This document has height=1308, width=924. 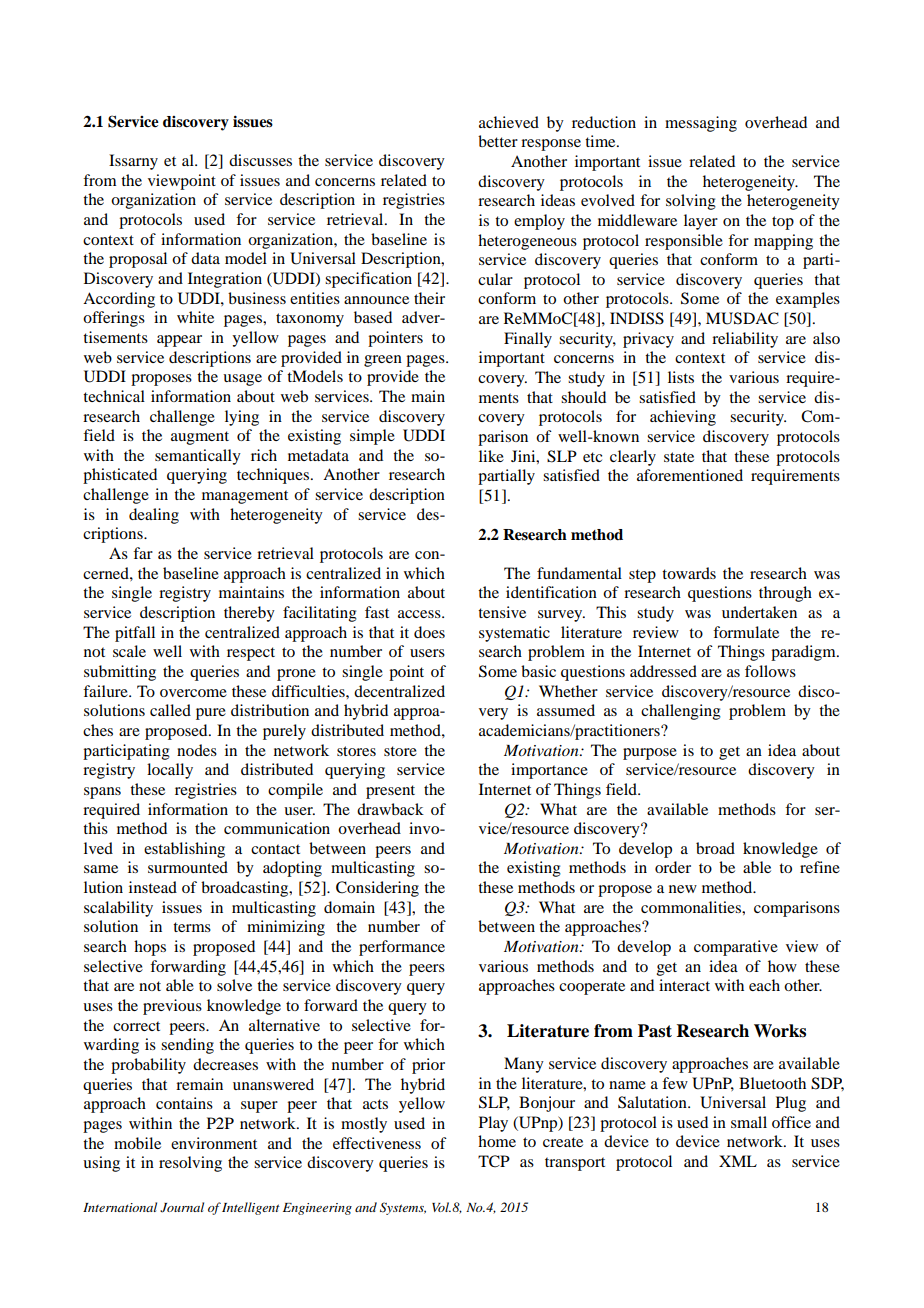 I want to click on like, so click(x=491, y=456).
